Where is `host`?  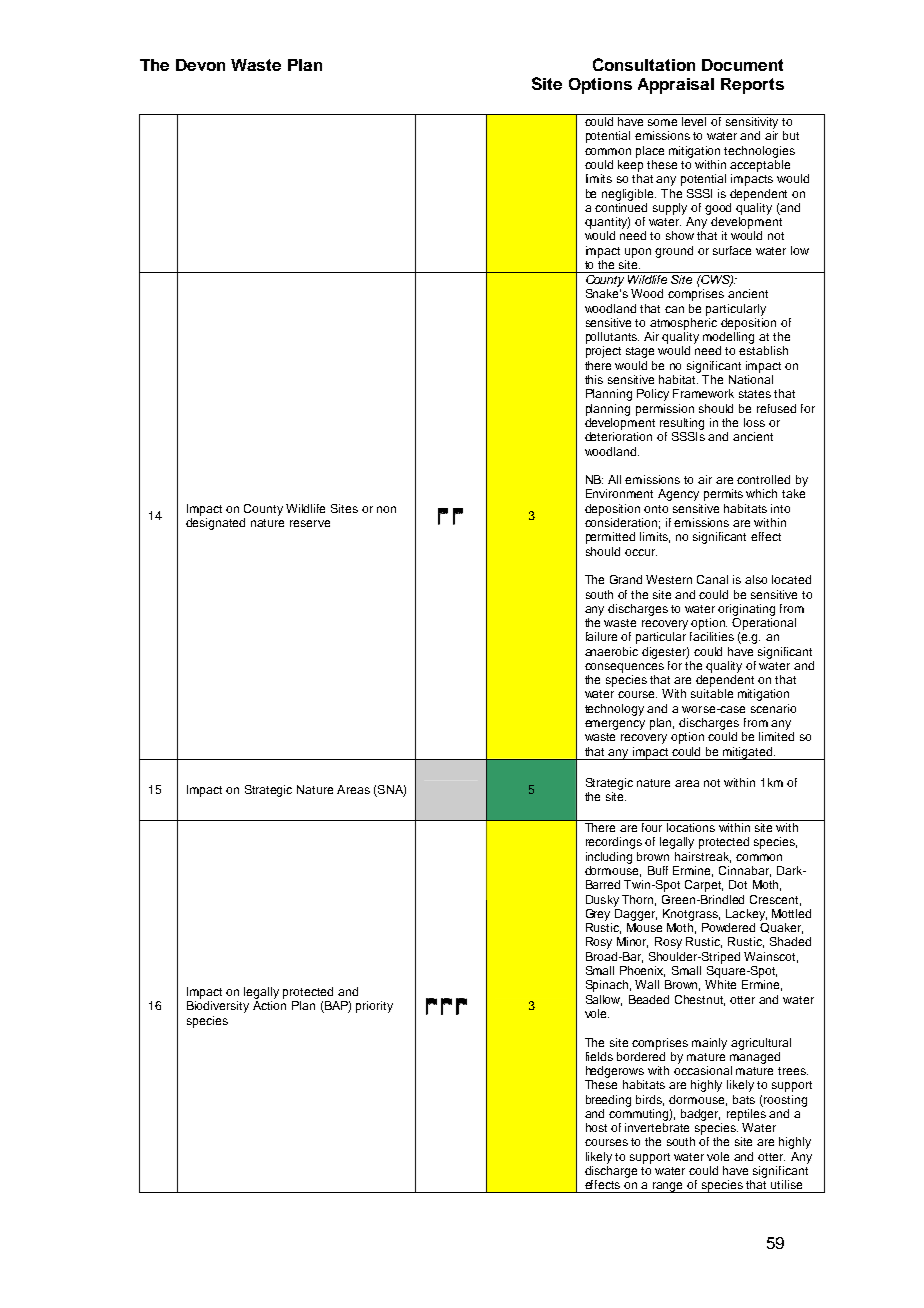 host is located at coordinates (596, 1127).
